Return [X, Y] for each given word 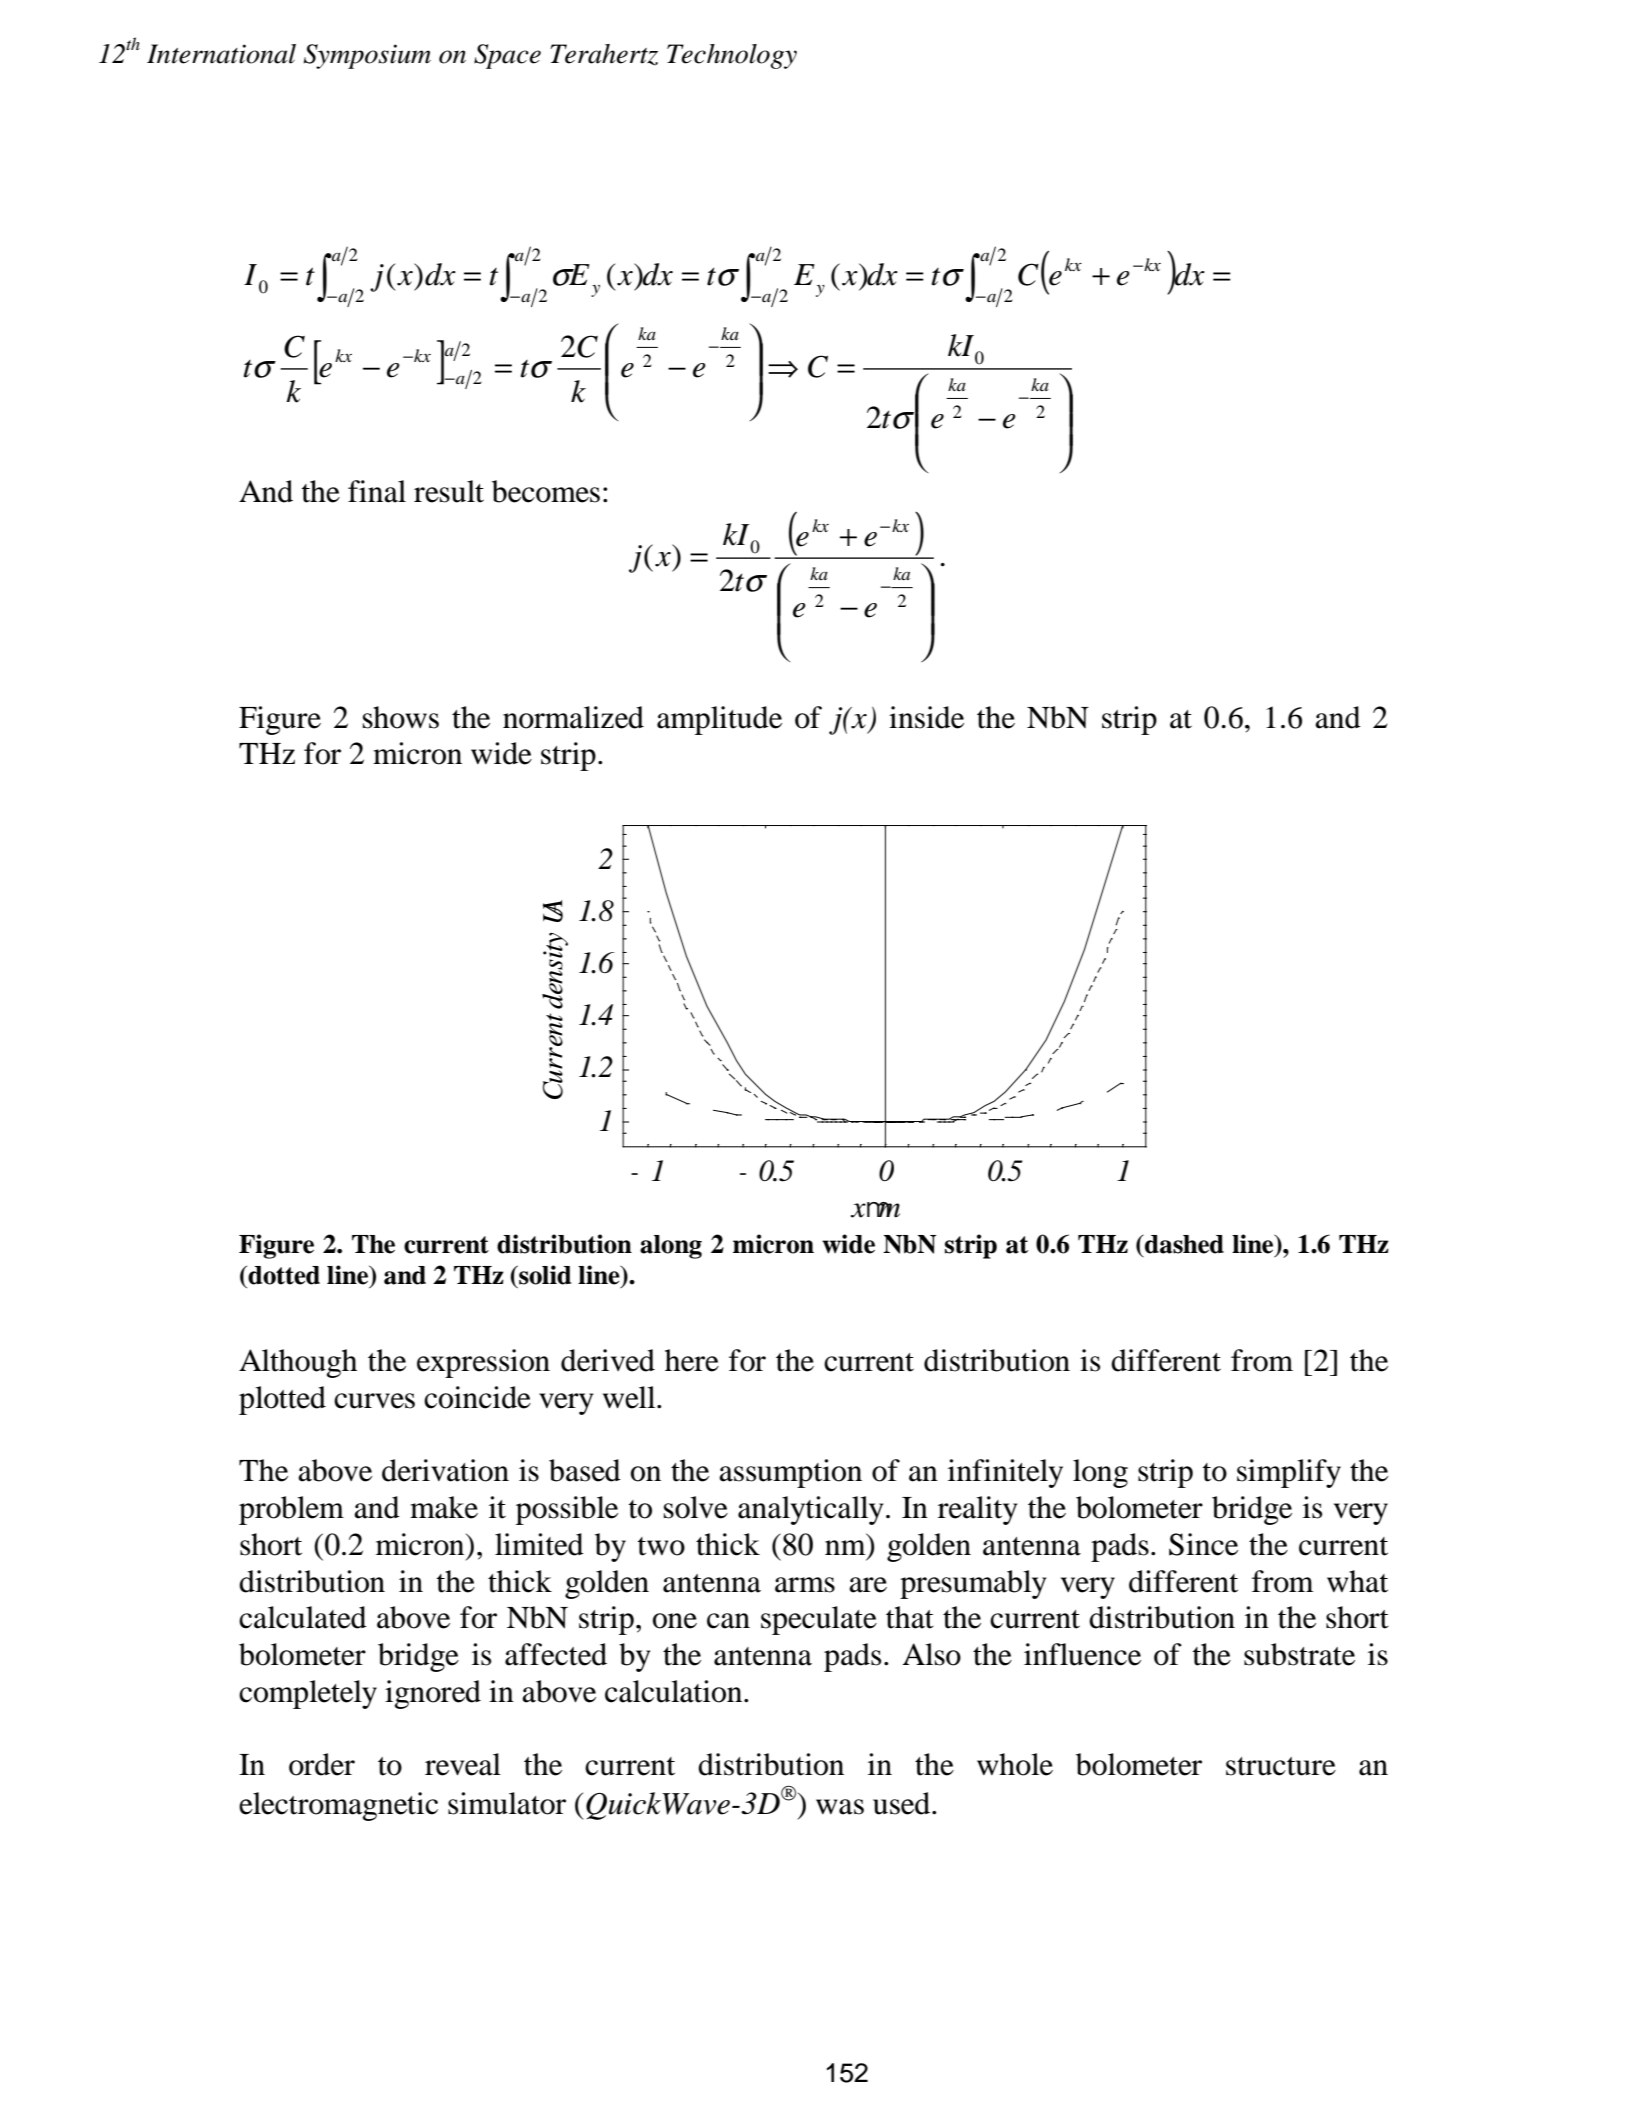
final [377, 491]
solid [544, 1275]
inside [926, 717]
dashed [1183, 1244]
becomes [546, 491]
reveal [463, 1764]
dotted [283, 1275]
